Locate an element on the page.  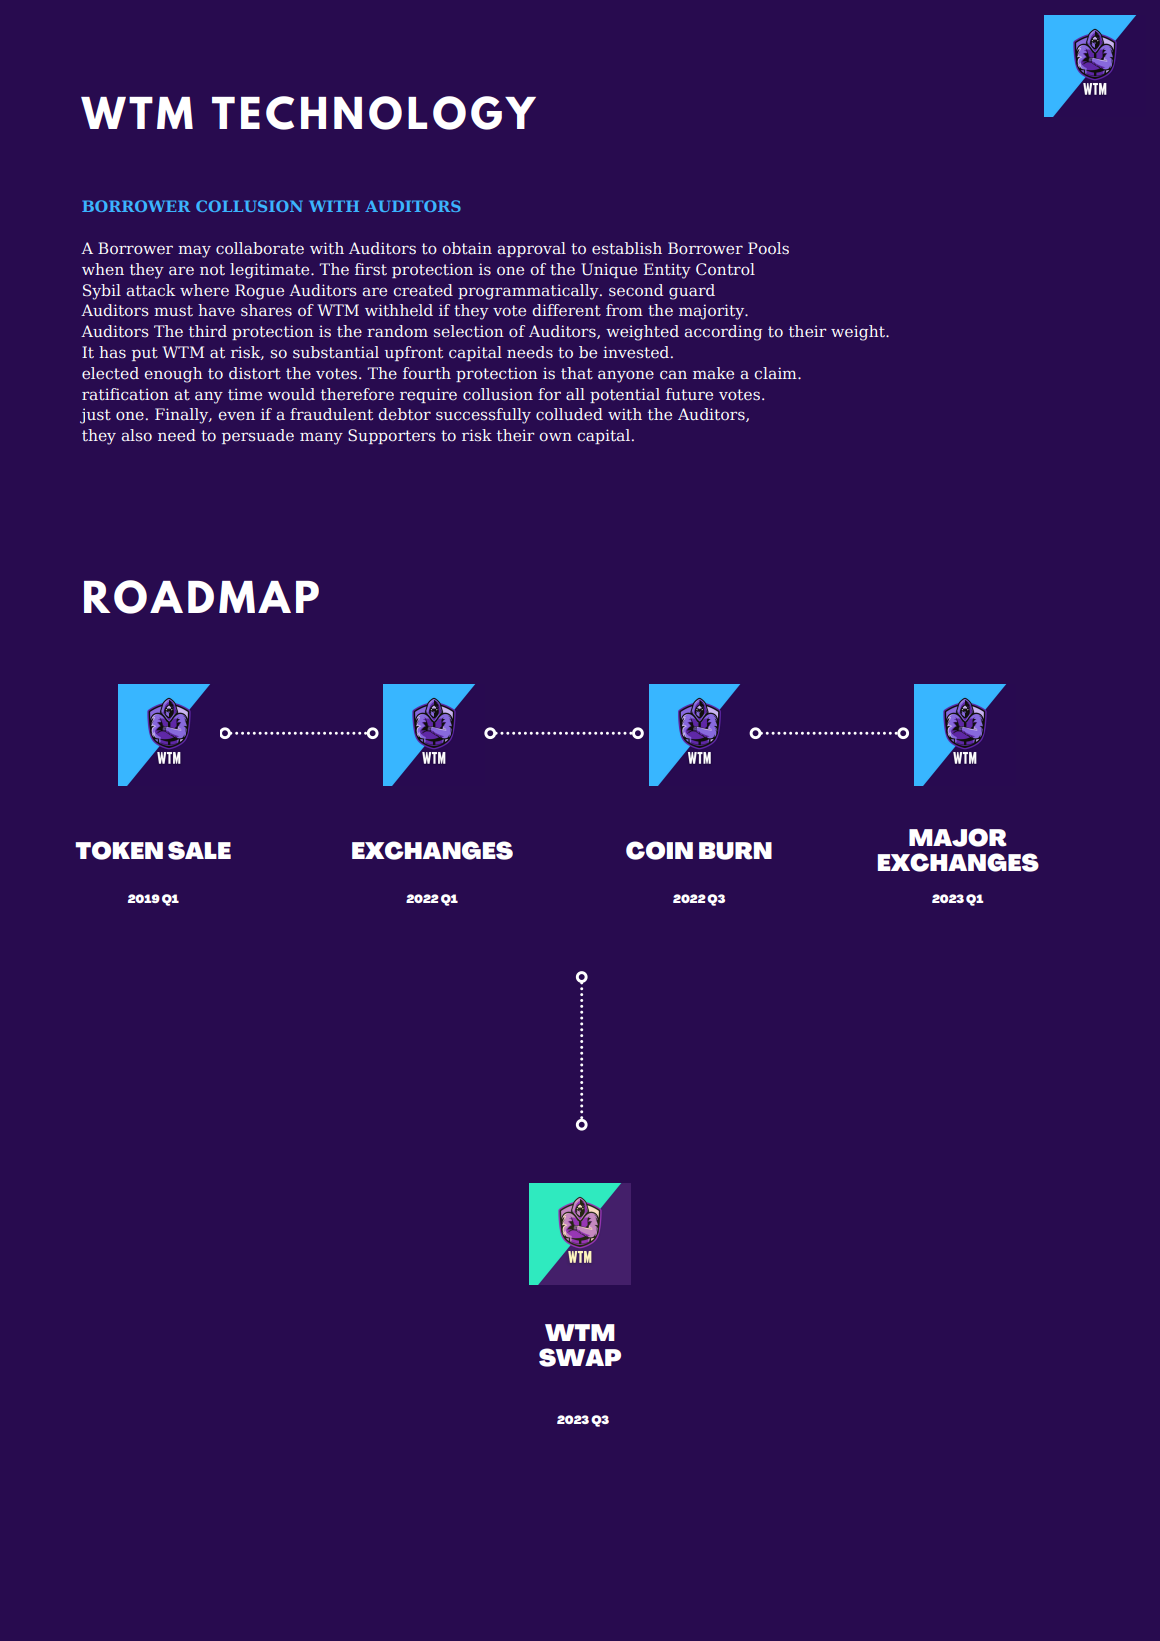
BURN is located at coordinates (735, 851).
